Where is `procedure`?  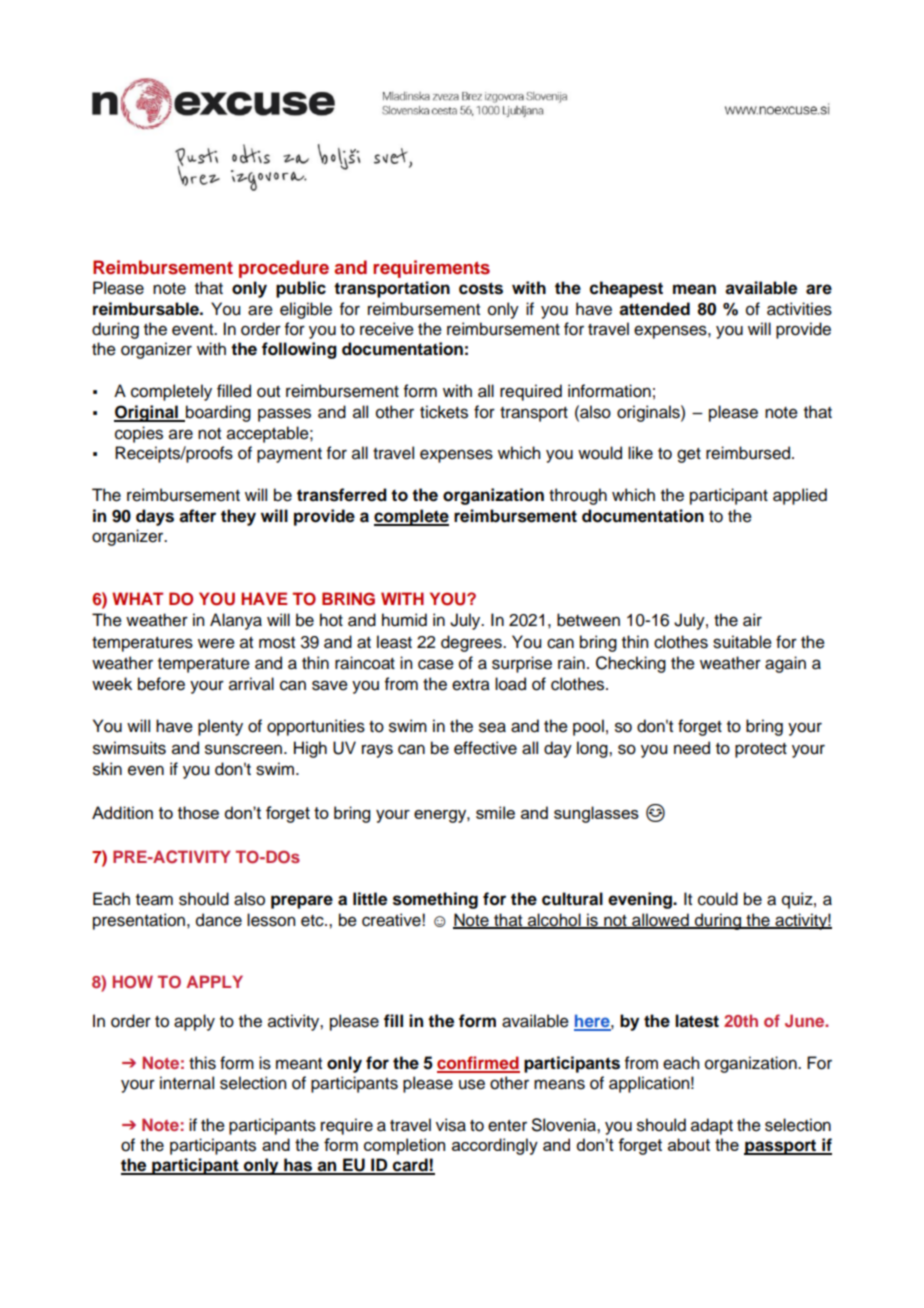 procedure is located at coordinates (284, 269).
